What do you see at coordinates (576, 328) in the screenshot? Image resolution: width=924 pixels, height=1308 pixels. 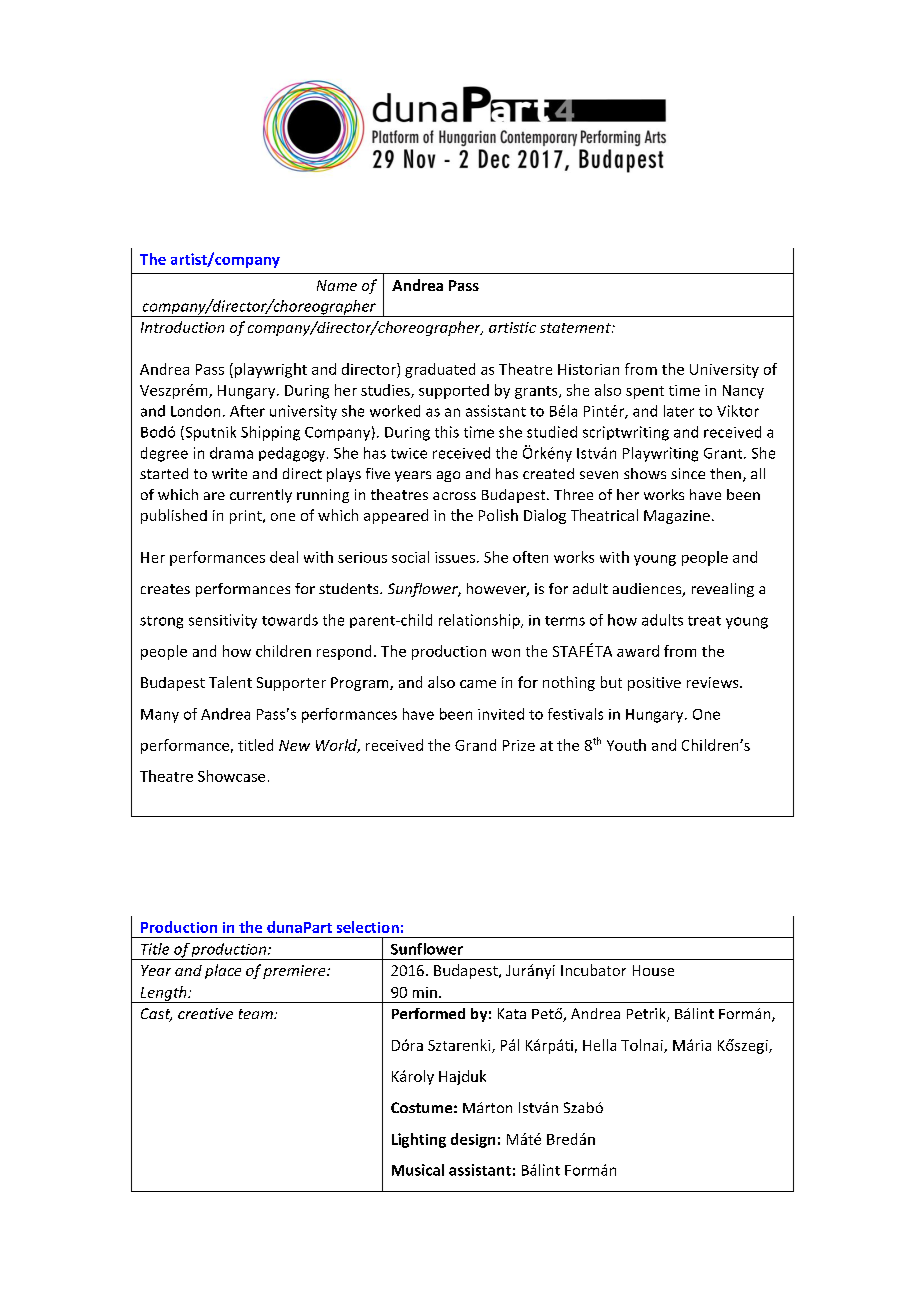 I see `statement` at bounding box center [576, 328].
